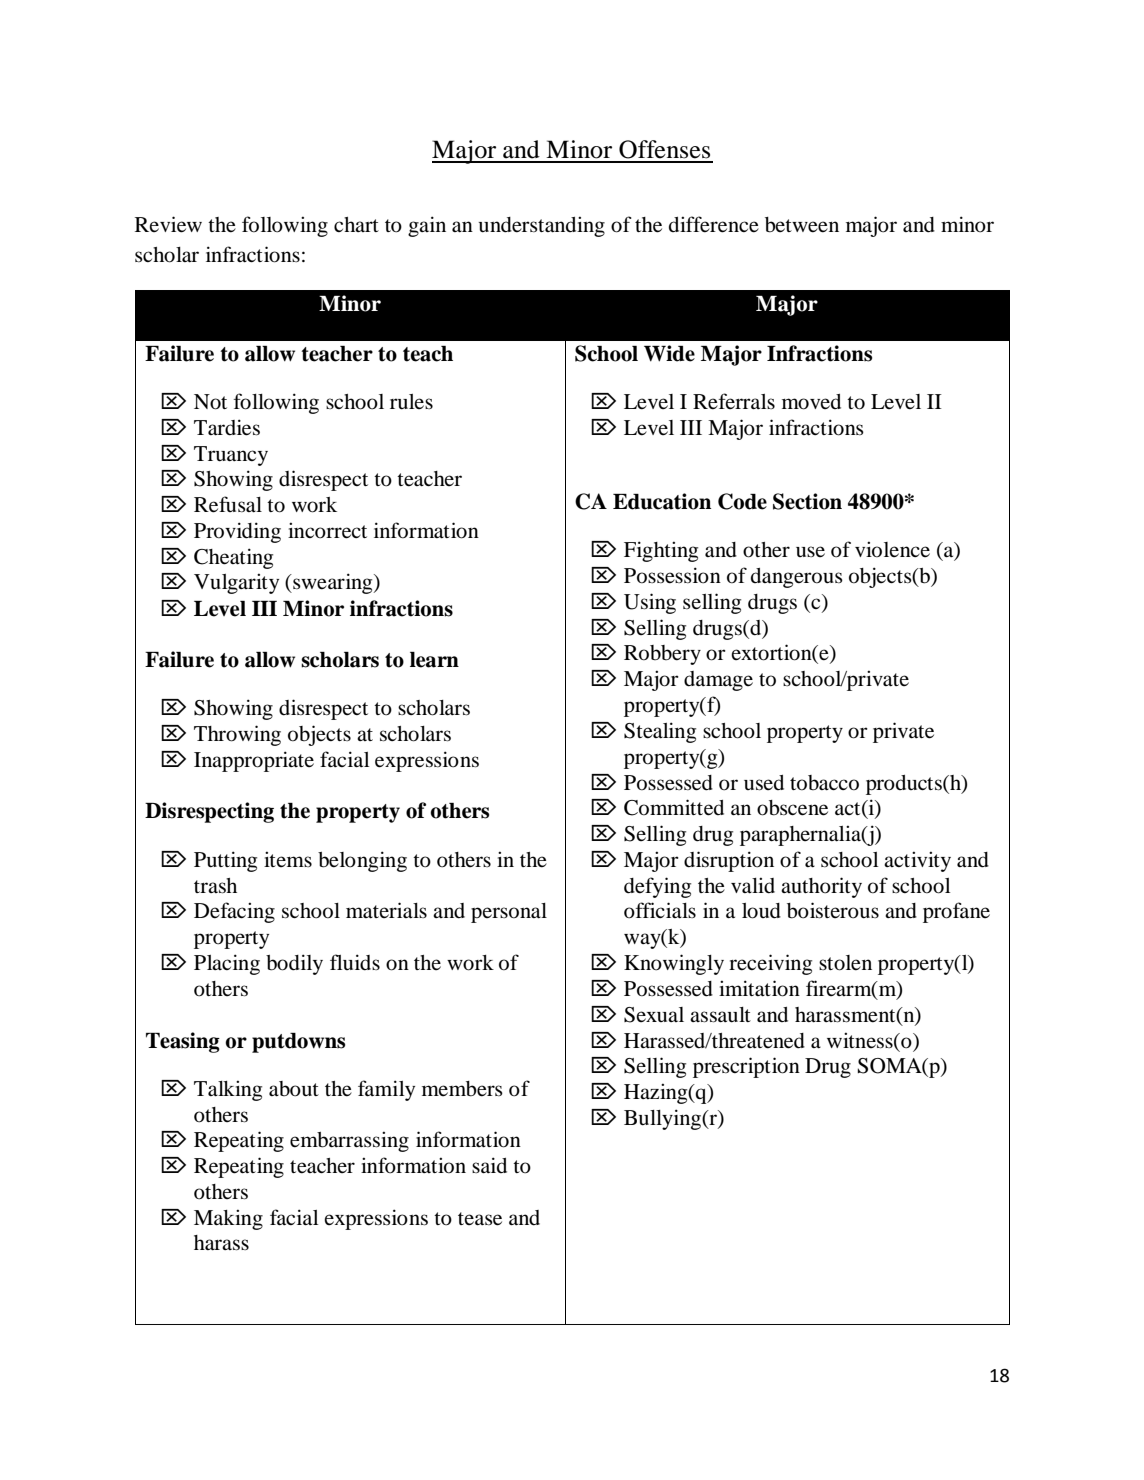 This screenshot has height=1480, width=1144. Describe the element at coordinates (661, 551) in the screenshot. I see `Fighting` at that location.
